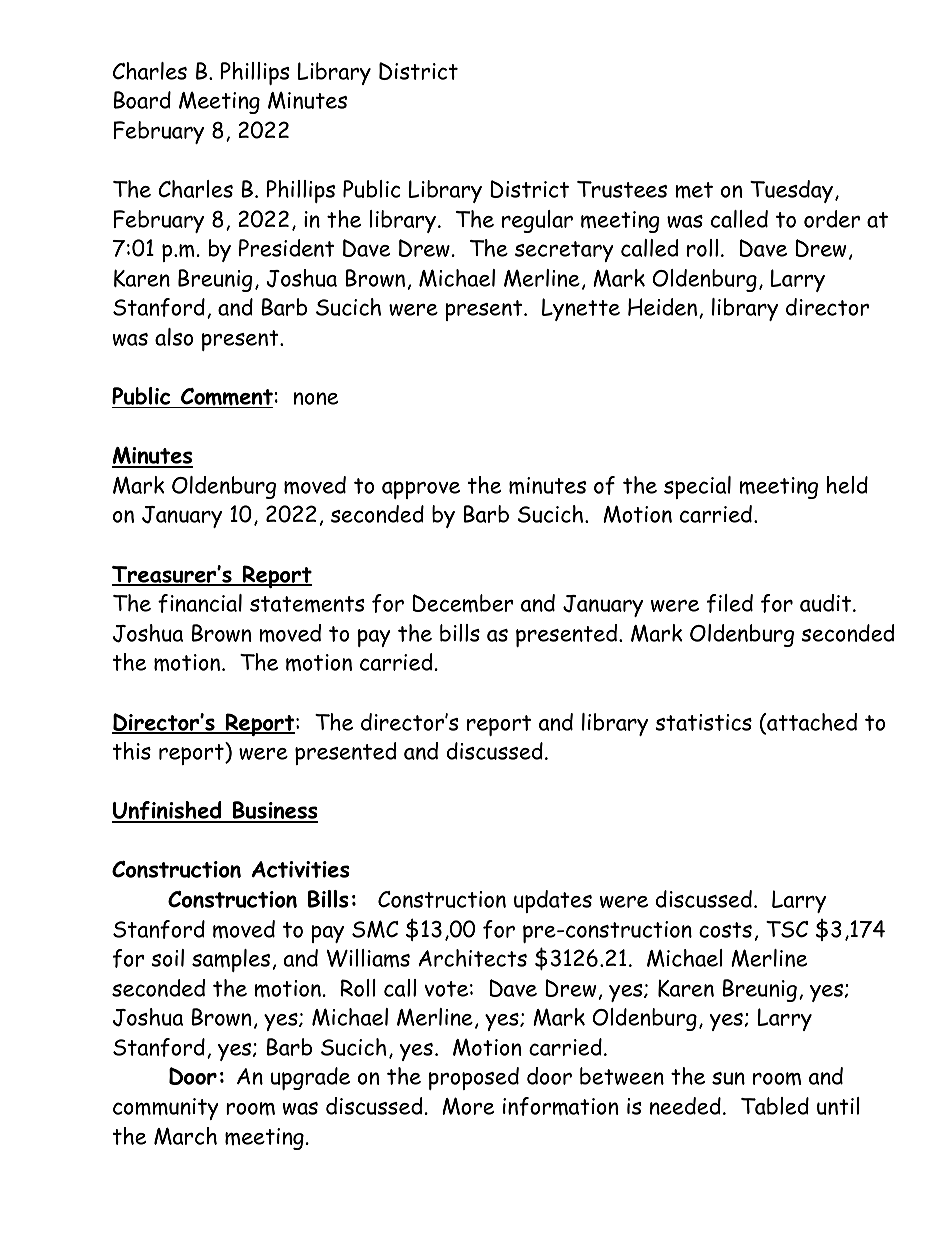 The width and height of the screenshot is (952, 1233). What do you see at coordinates (537, 221) in the screenshot?
I see `regular` at bounding box center [537, 221].
